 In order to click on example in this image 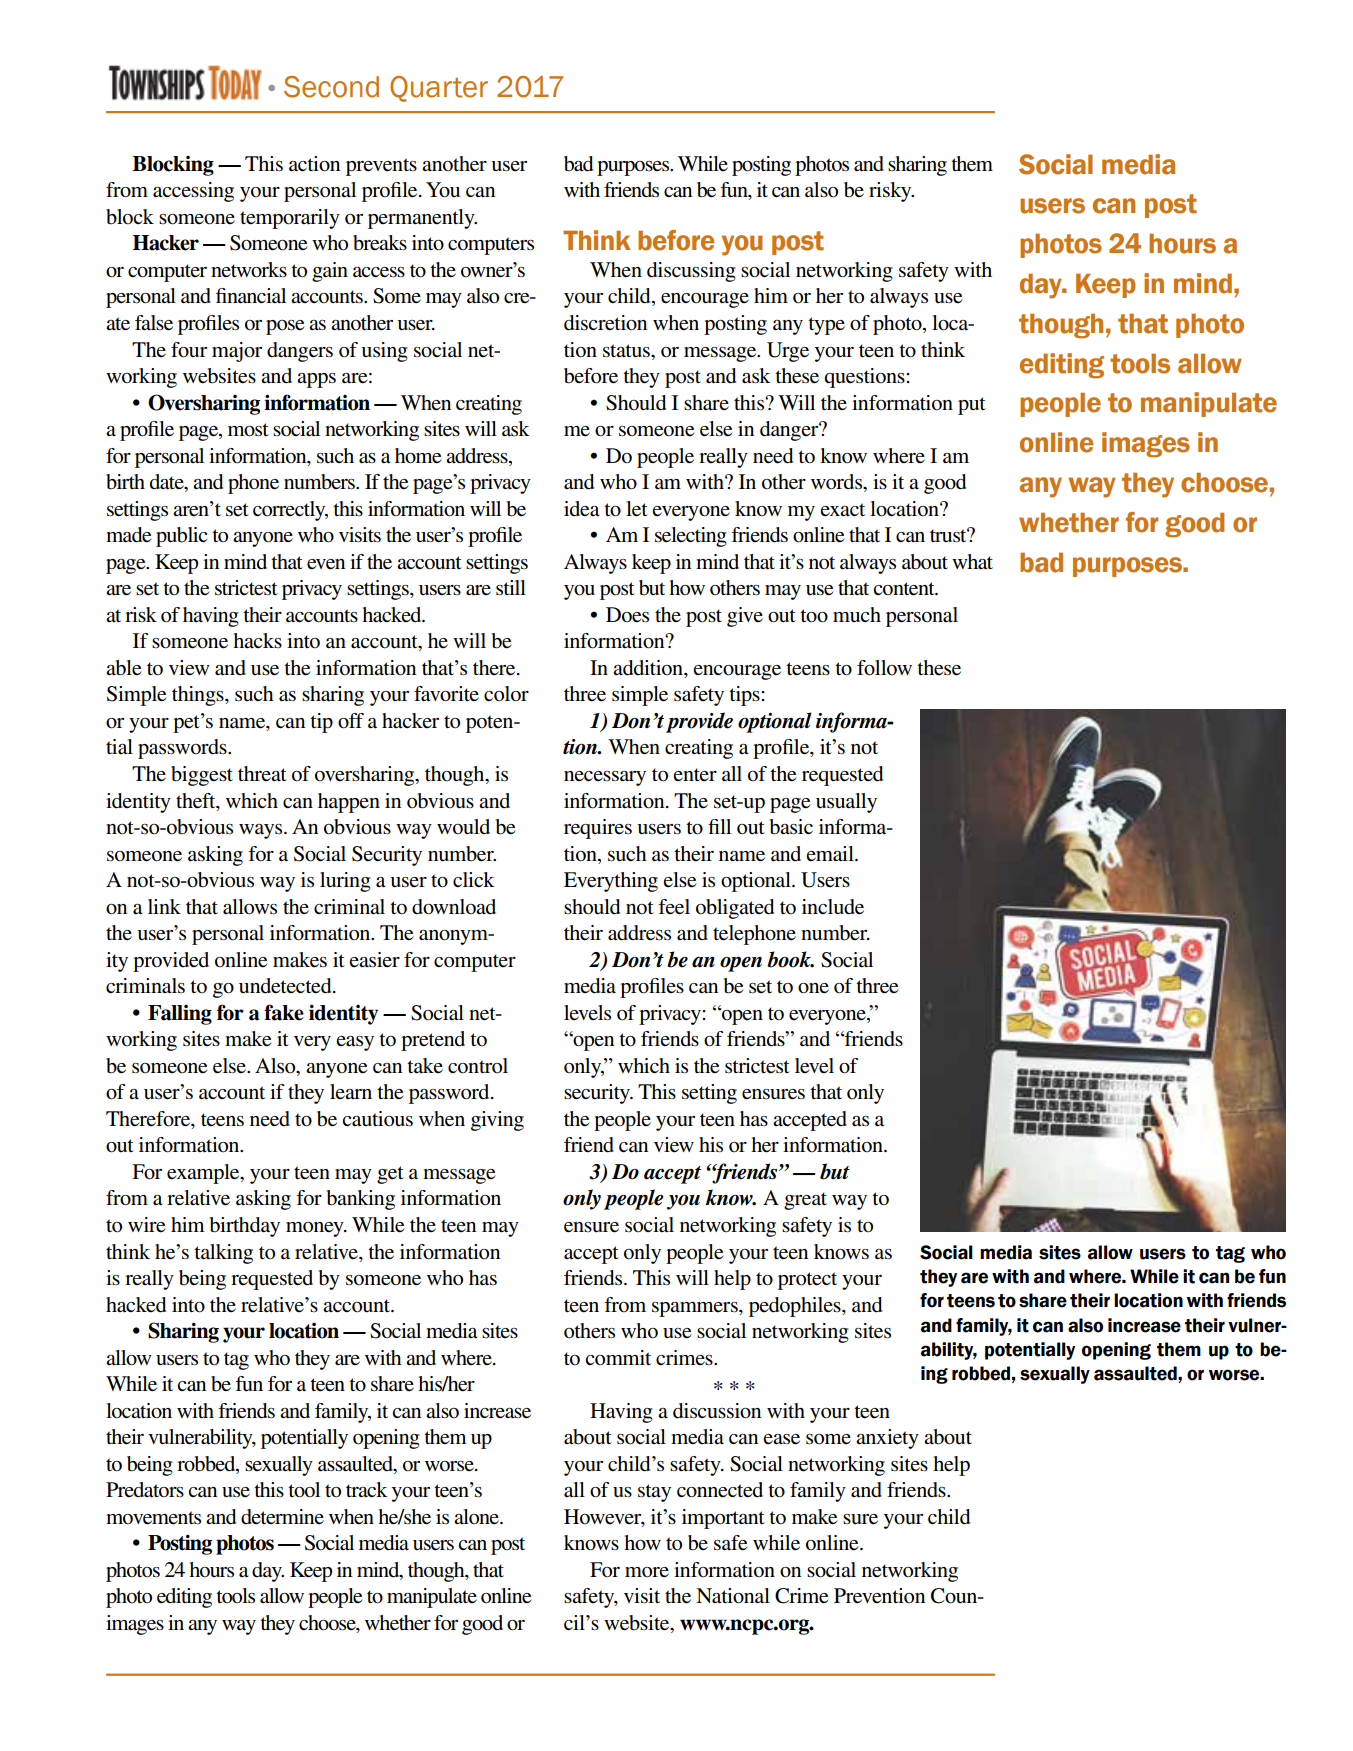, I will do `click(204, 1174)`.
